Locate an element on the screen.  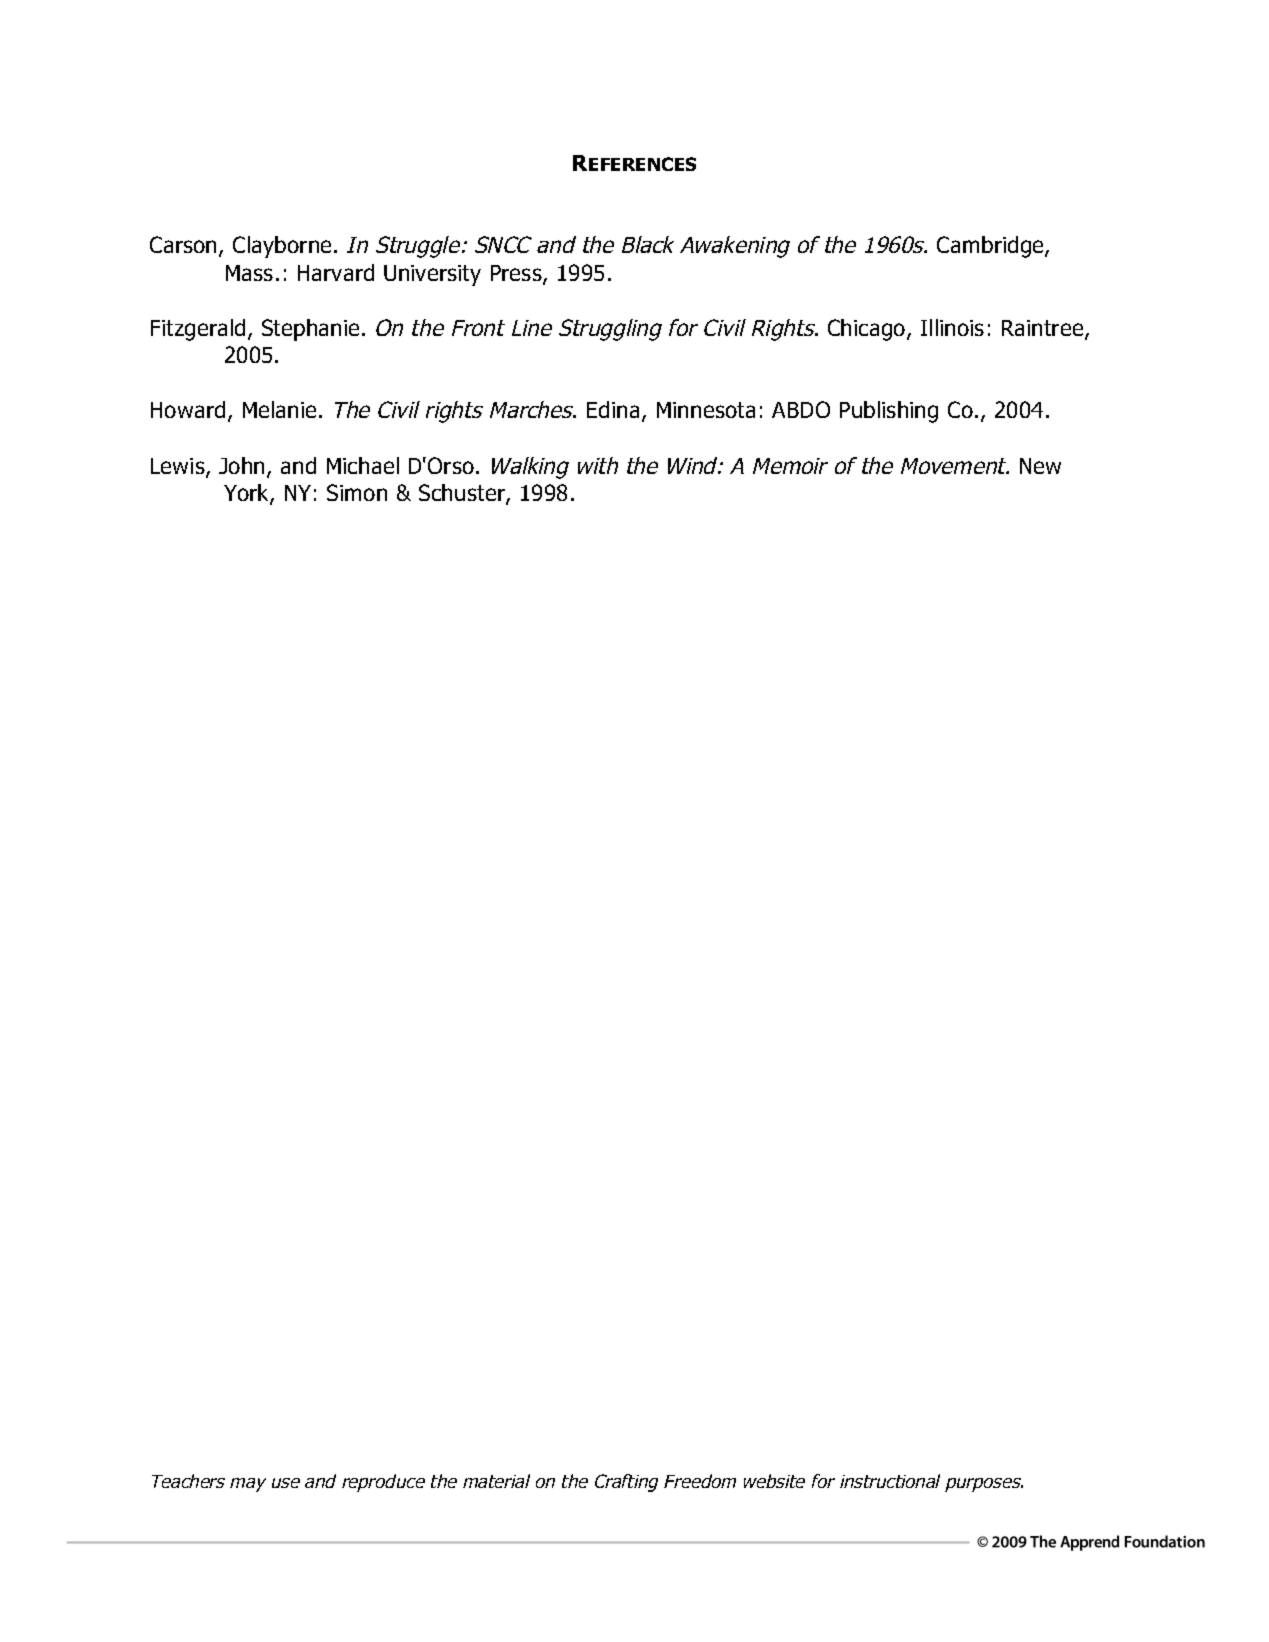
Publishing is located at coordinates (889, 412).
